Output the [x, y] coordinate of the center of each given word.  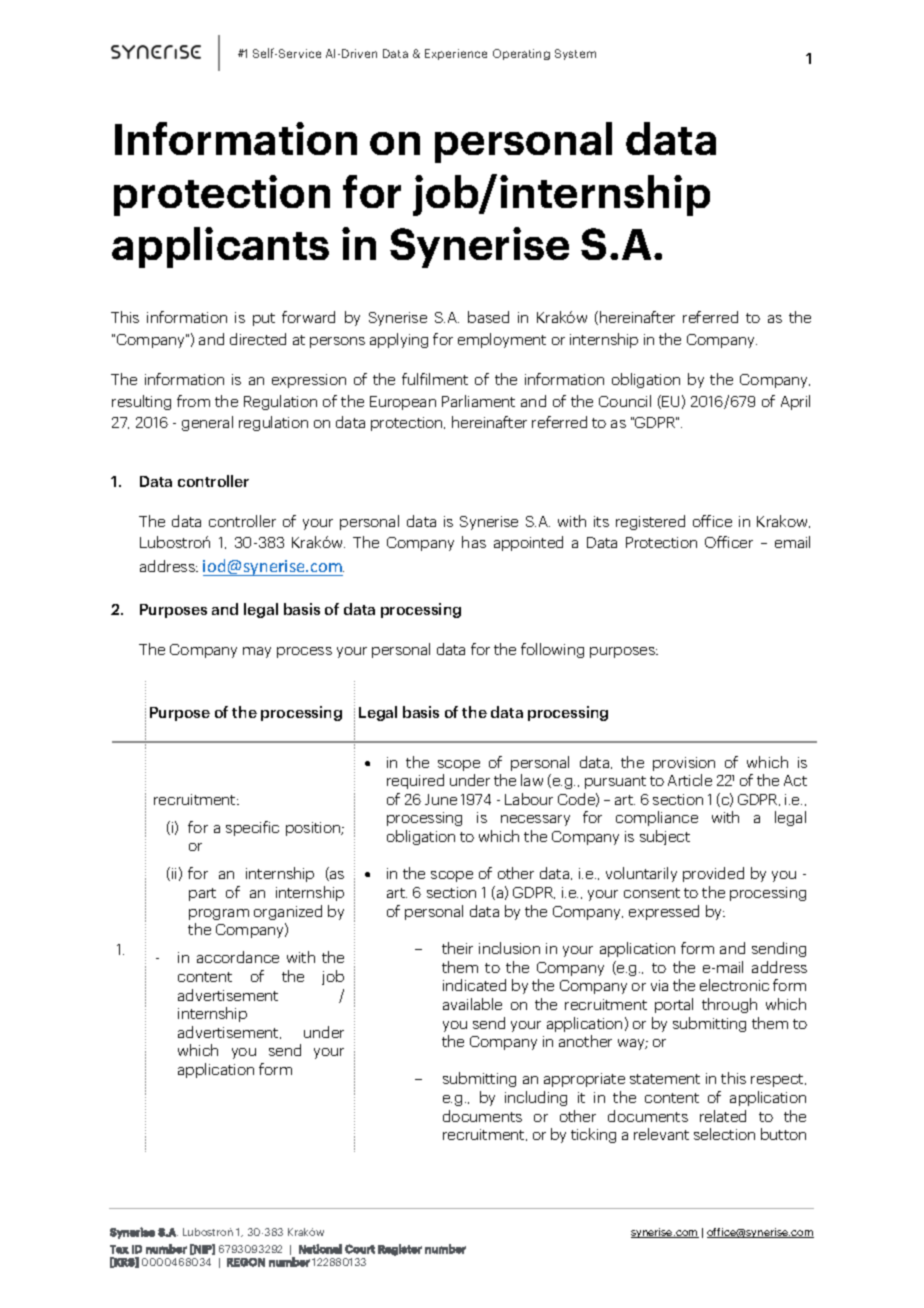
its [601, 521]
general [207, 423]
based [488, 317]
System [575, 54]
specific [252, 828]
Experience [456, 54]
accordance [238, 957]
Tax [119, 1249]
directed [258, 339]
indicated [474, 985]
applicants [220, 247]
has [474, 542]
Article [690, 780]
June [441, 799]
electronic [734, 985]
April [795, 402]
